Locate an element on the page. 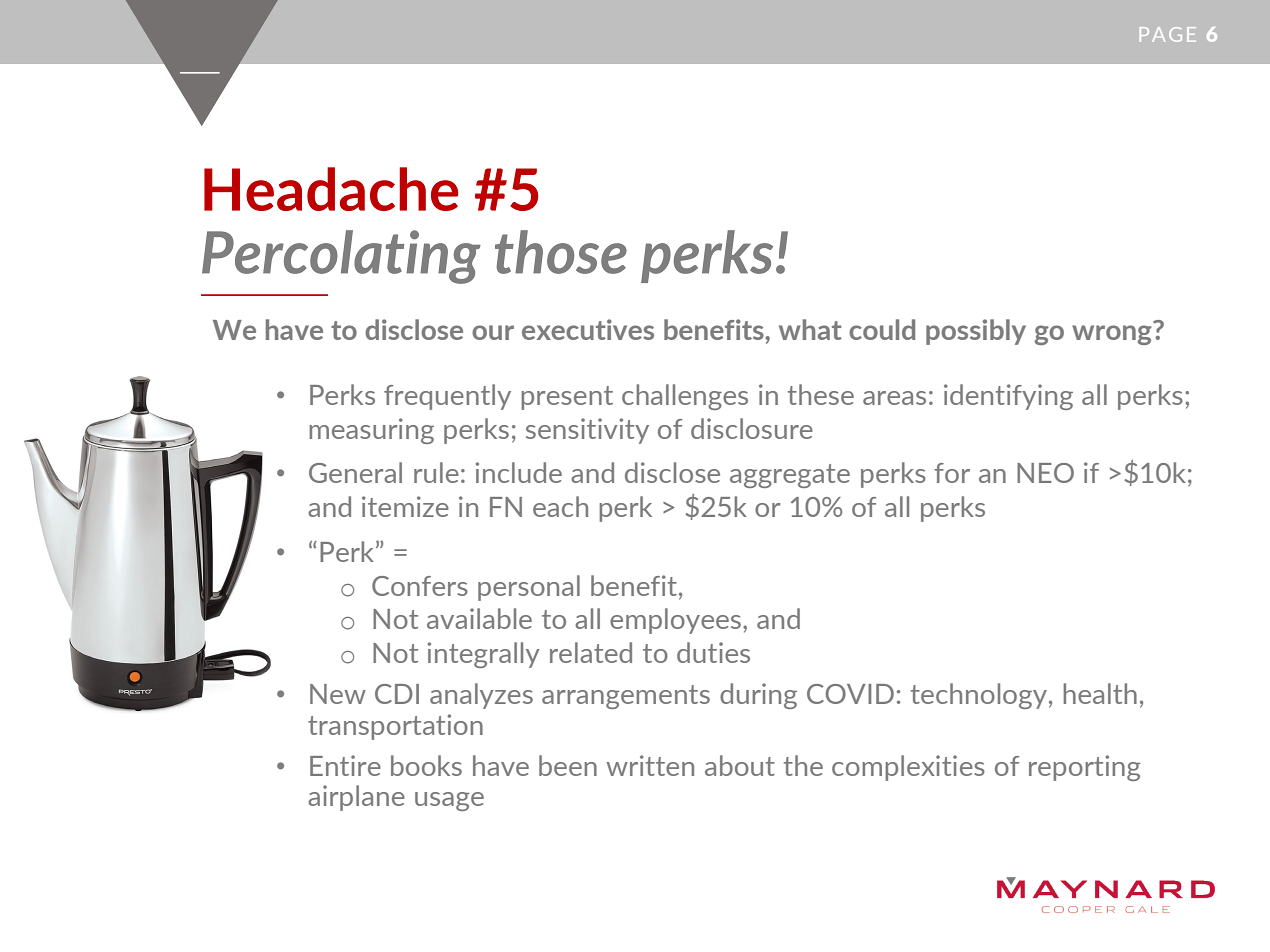 The image size is (1270, 952). our is located at coordinates (493, 332).
